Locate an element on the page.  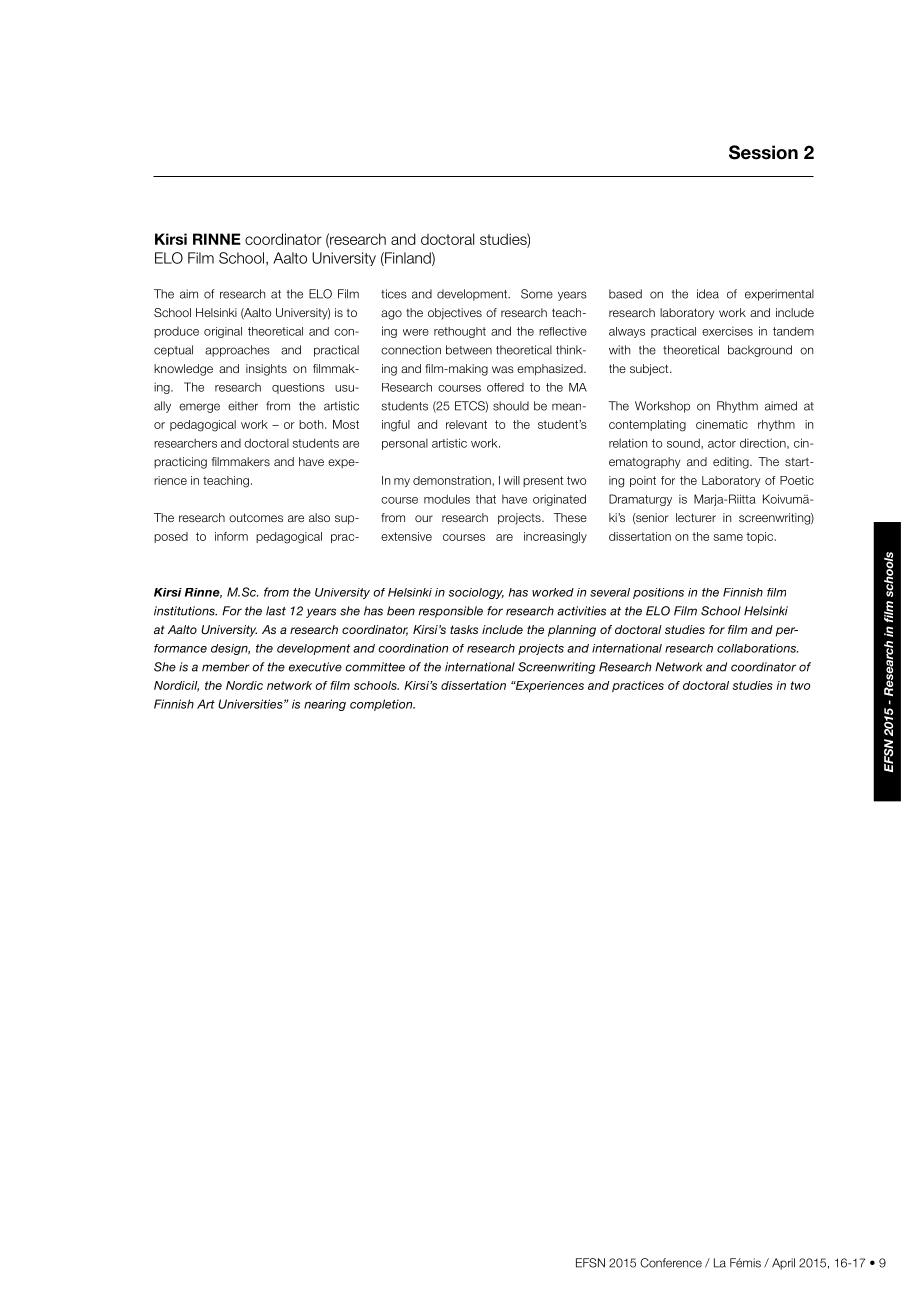
completion is located at coordinates (382, 705).
